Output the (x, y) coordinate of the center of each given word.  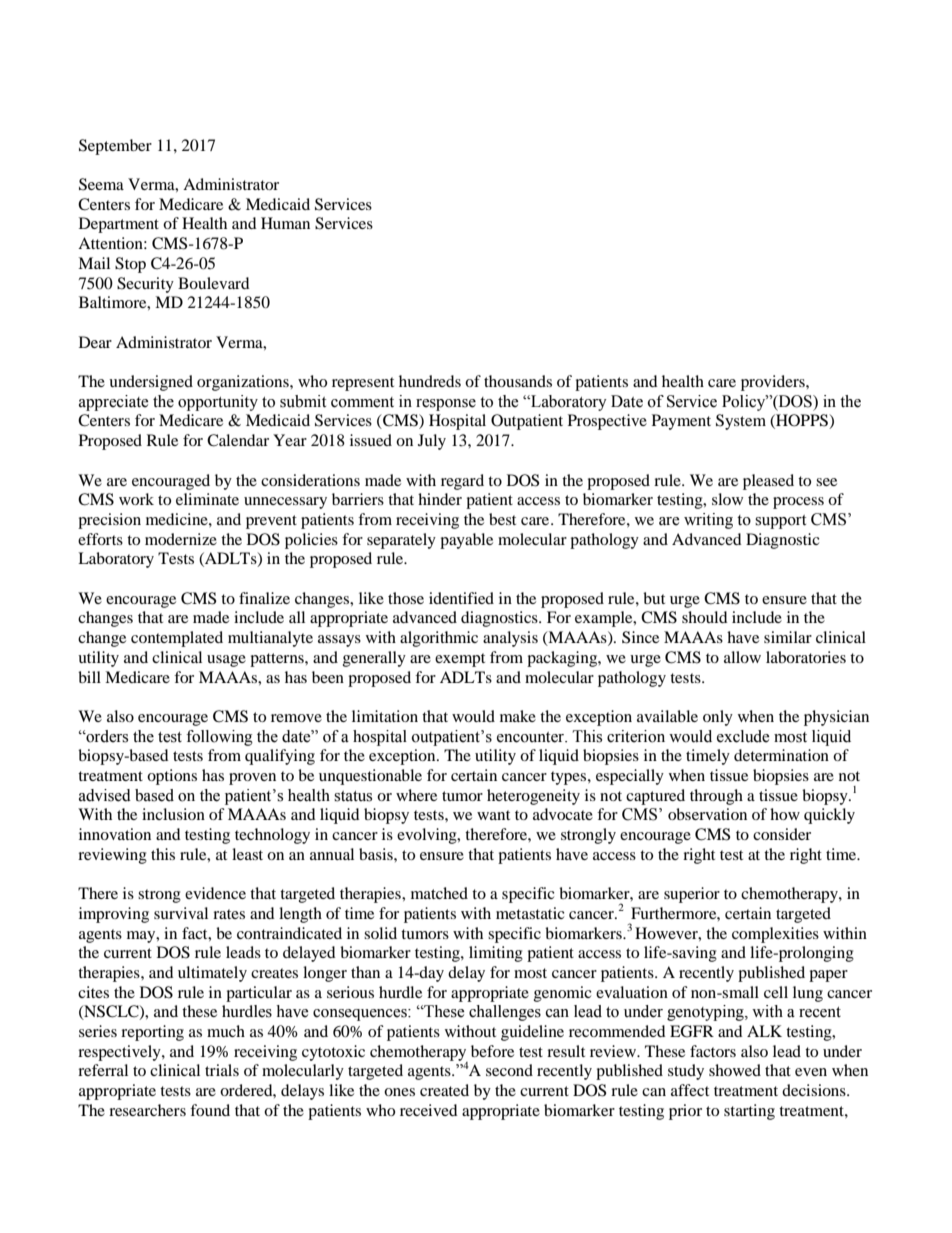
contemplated (177, 639)
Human (285, 223)
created (444, 1090)
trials (222, 1070)
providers (774, 383)
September (115, 147)
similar (788, 637)
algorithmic (439, 639)
